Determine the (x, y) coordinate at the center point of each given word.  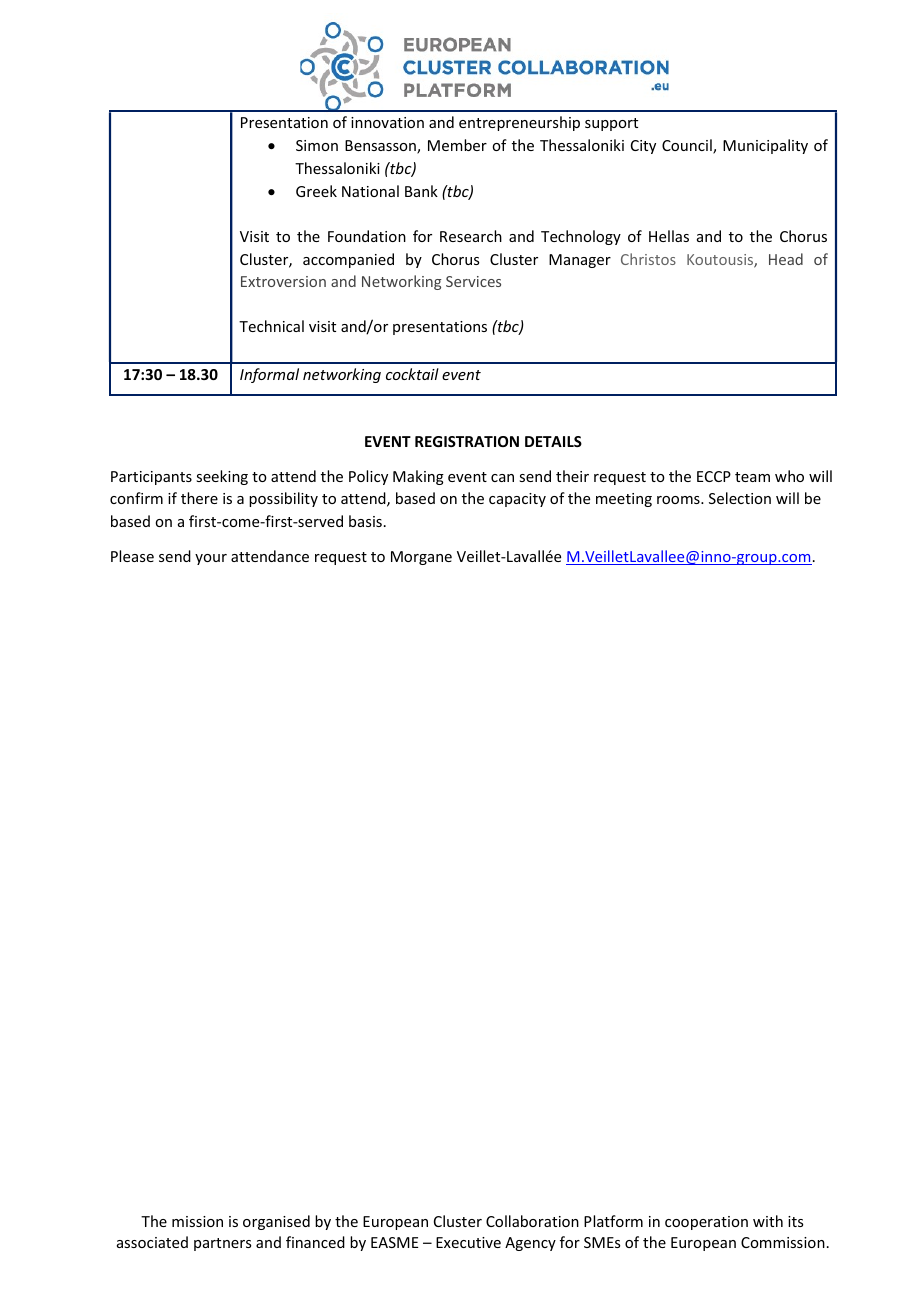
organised (276, 1222)
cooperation (706, 1223)
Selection (740, 498)
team (752, 477)
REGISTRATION (467, 441)
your (211, 559)
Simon (317, 145)
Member (457, 145)
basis (365, 521)
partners (222, 1244)
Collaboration (532, 1221)
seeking (222, 477)
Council (688, 146)
